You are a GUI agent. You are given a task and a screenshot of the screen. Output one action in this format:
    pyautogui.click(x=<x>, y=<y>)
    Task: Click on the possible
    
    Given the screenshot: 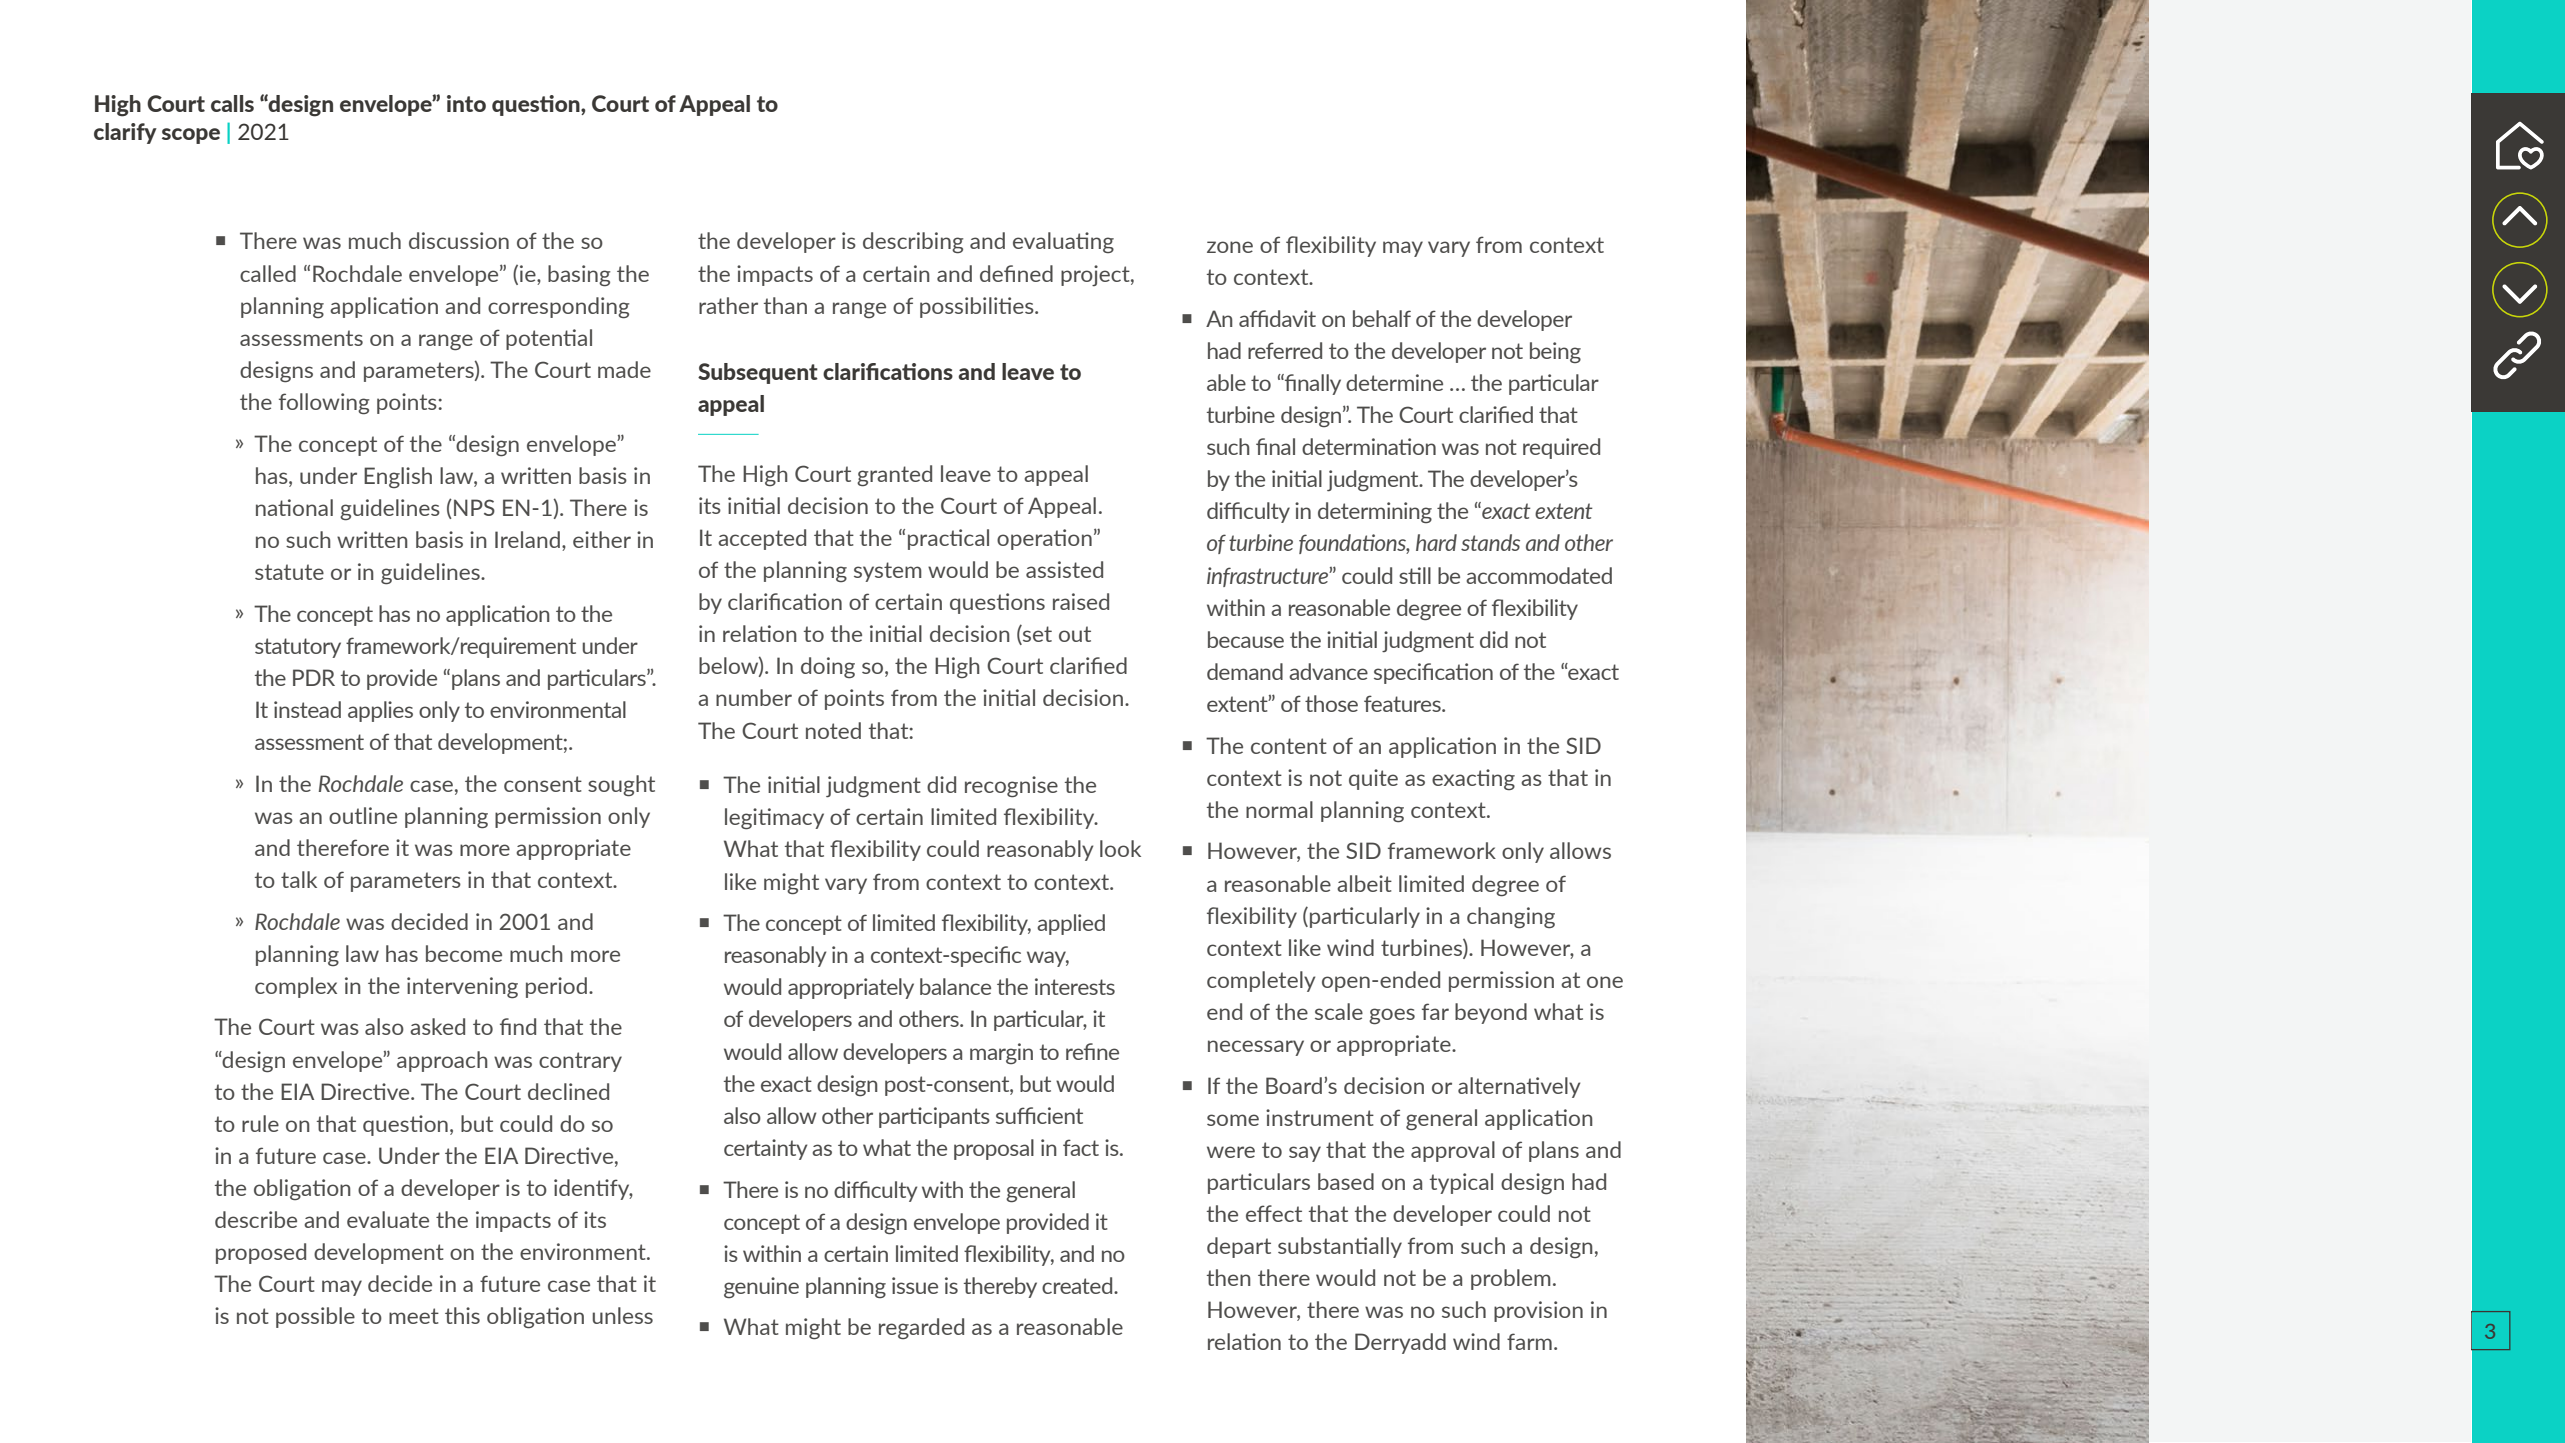 What is the action you would take?
    pyautogui.click(x=315, y=1317)
